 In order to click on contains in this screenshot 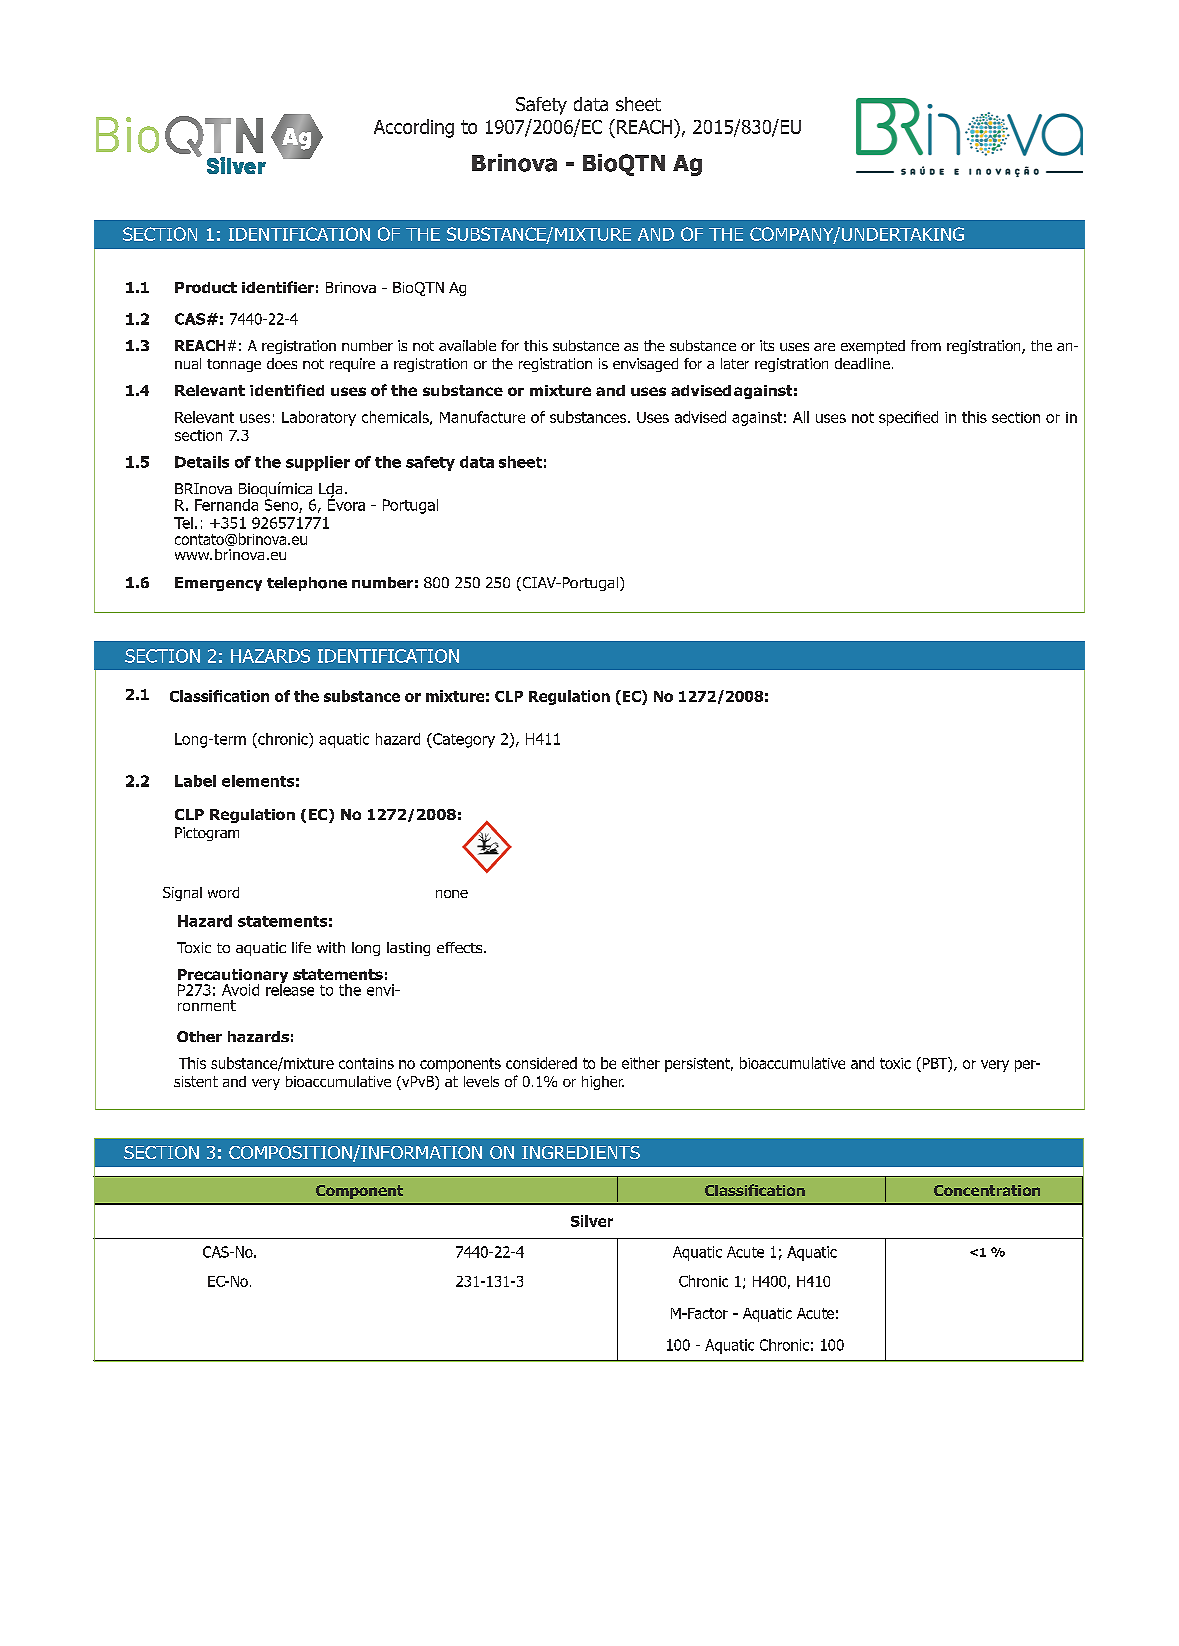, I will do `click(366, 1063)`.
